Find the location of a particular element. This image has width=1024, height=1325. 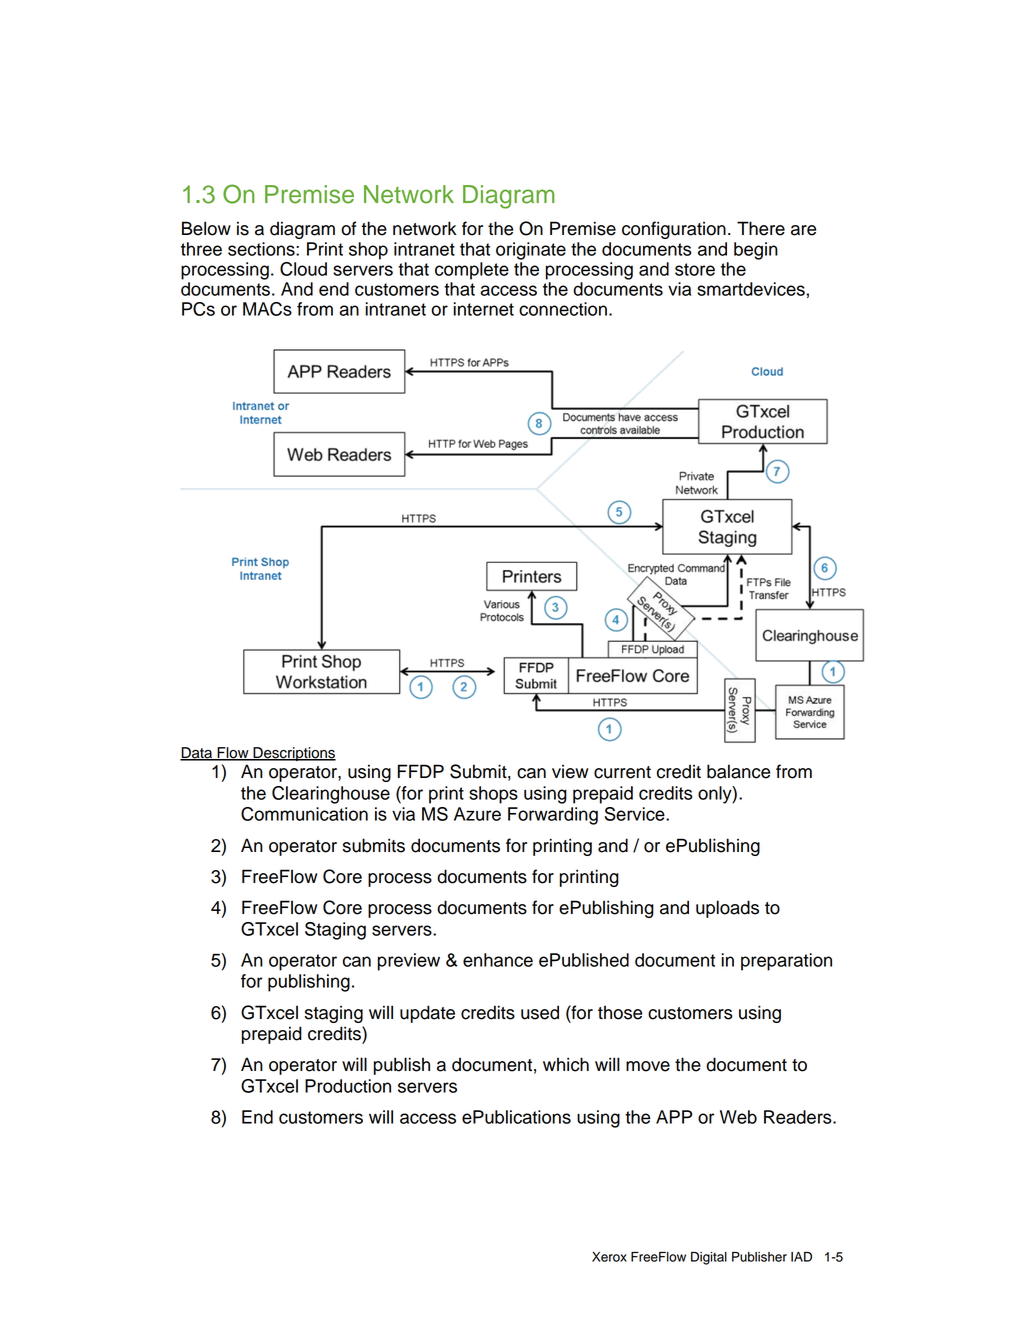

update is located at coordinates (427, 1014).
